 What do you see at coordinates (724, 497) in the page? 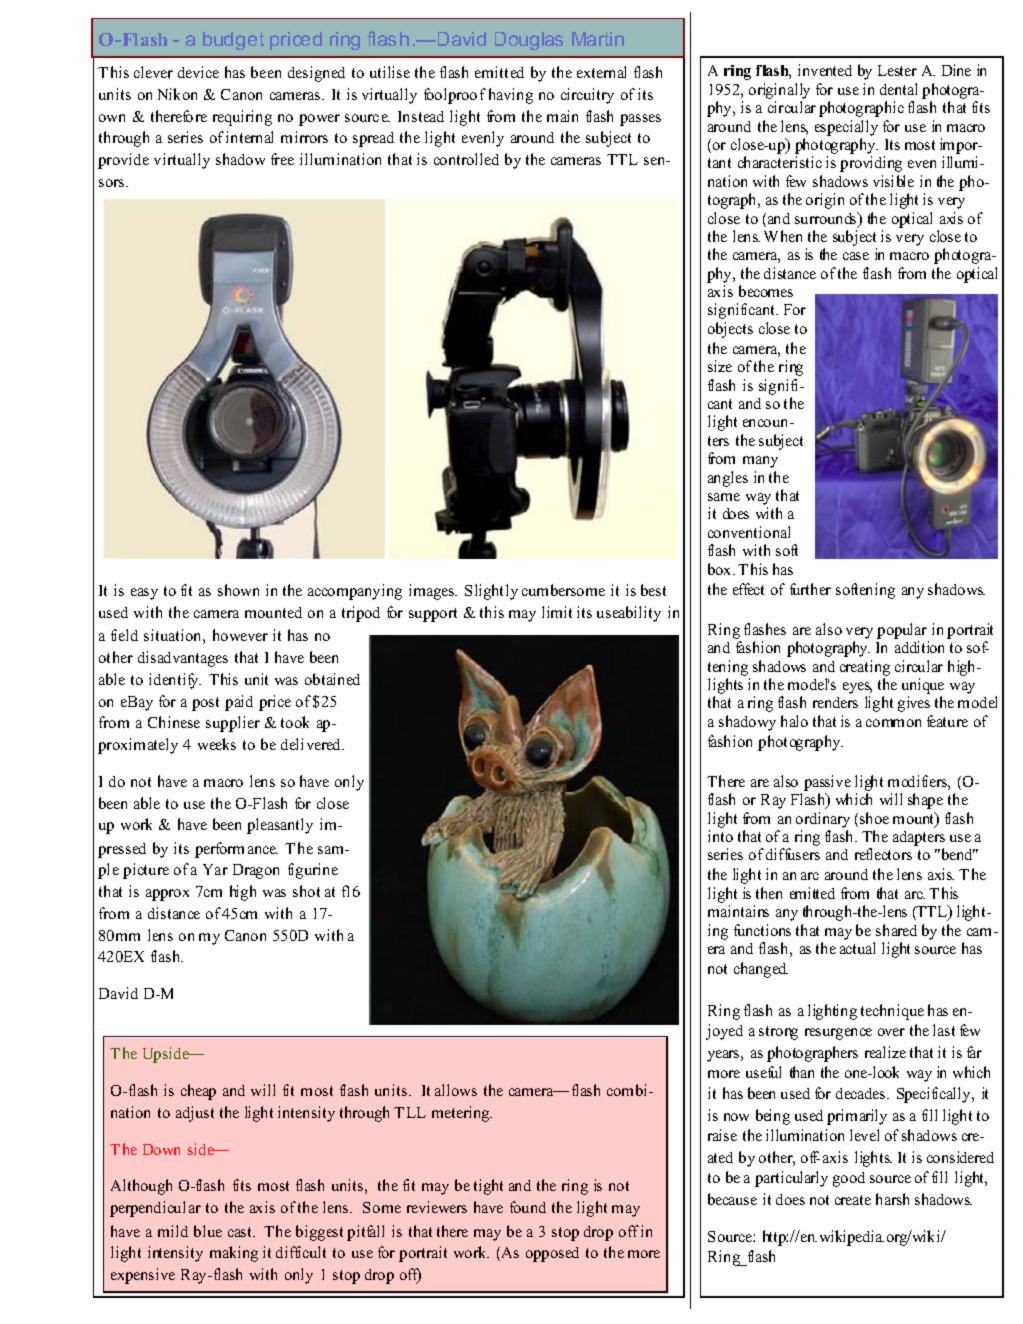
I see `same` at bounding box center [724, 497].
